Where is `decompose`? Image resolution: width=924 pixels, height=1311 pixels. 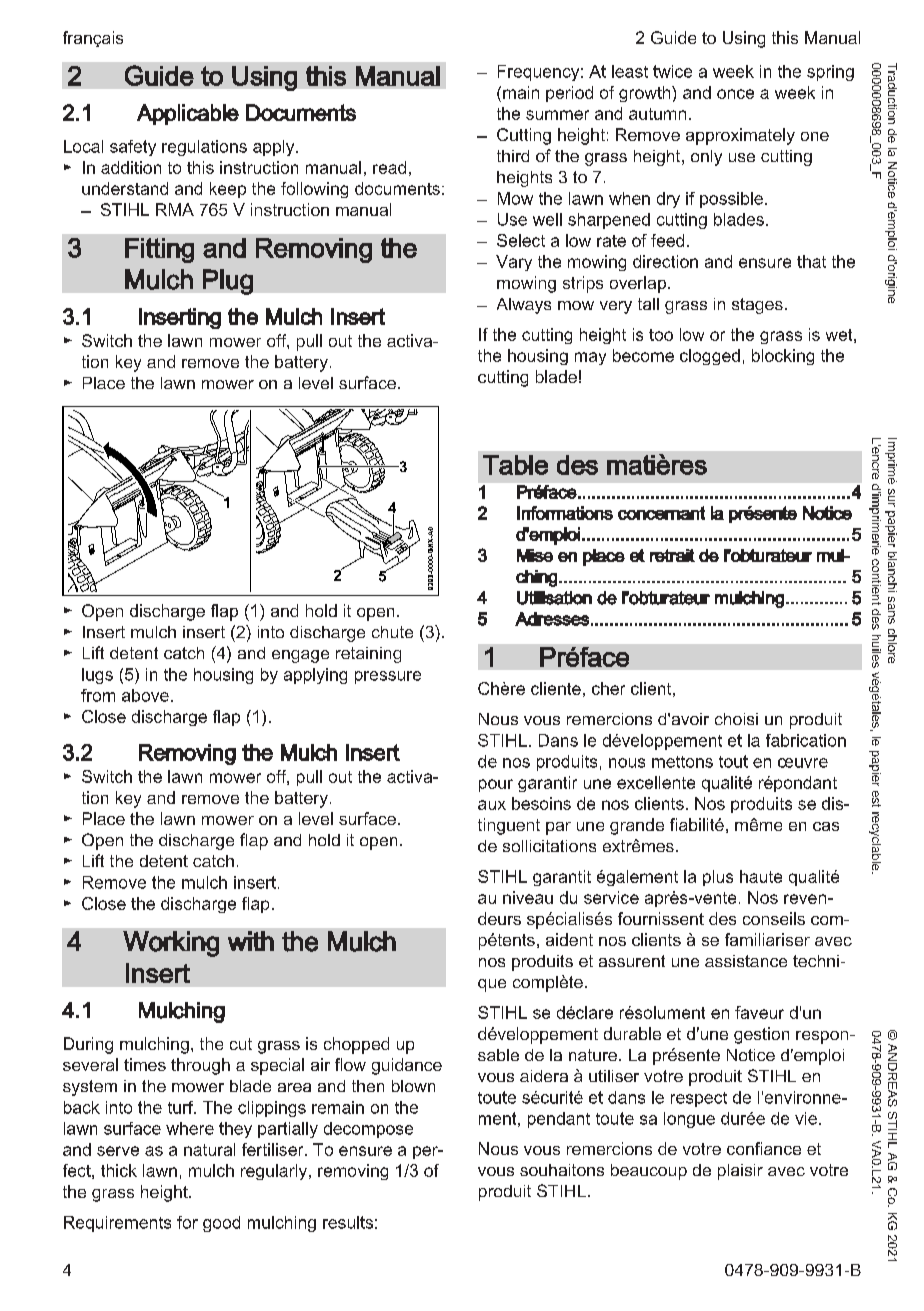
decompose is located at coordinates (368, 1130).
